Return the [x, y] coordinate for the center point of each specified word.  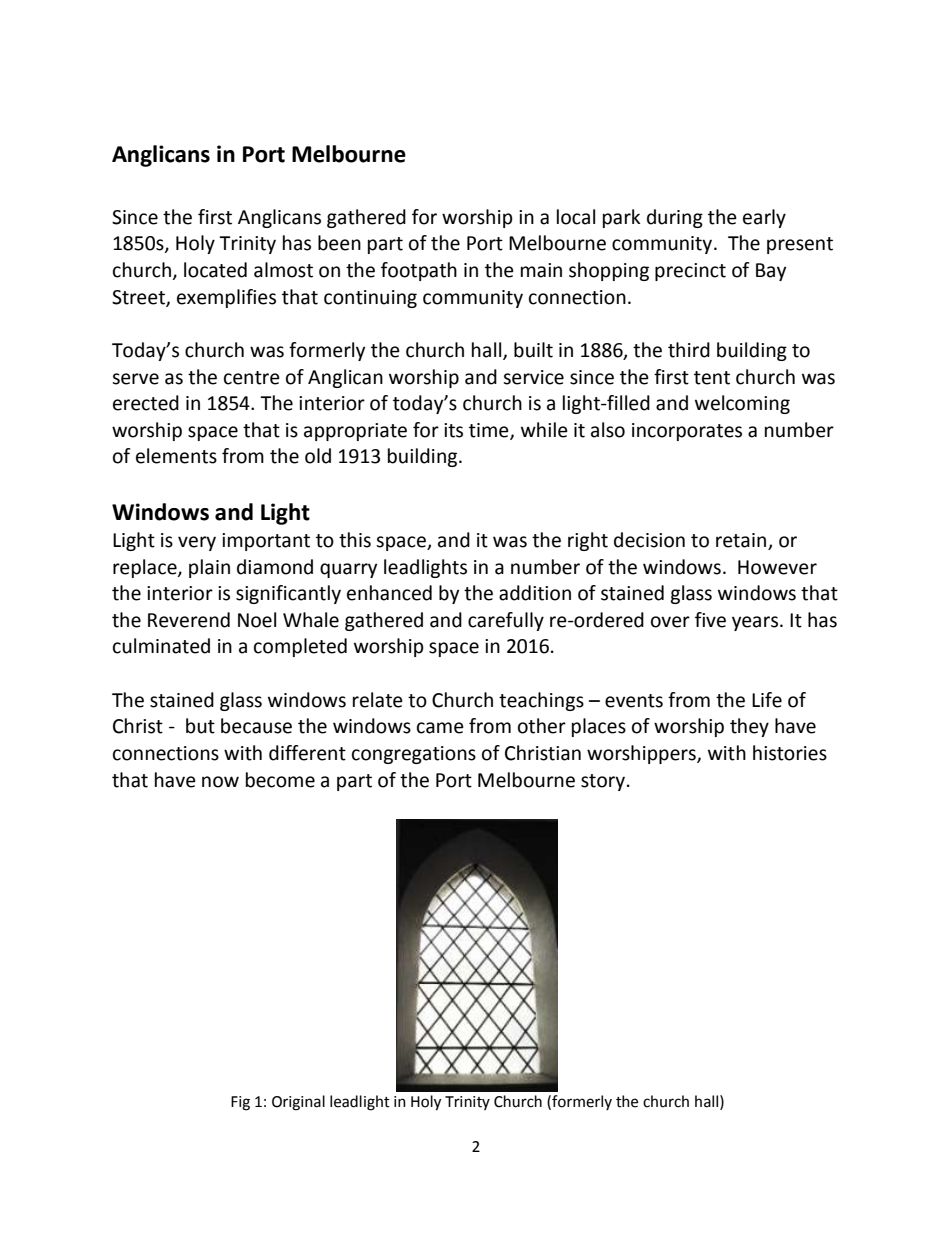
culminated [161, 646]
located [215, 270]
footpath [419, 271]
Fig [240, 1103]
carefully [506, 621]
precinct [690, 272]
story [603, 782]
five [710, 620]
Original [298, 1103]
